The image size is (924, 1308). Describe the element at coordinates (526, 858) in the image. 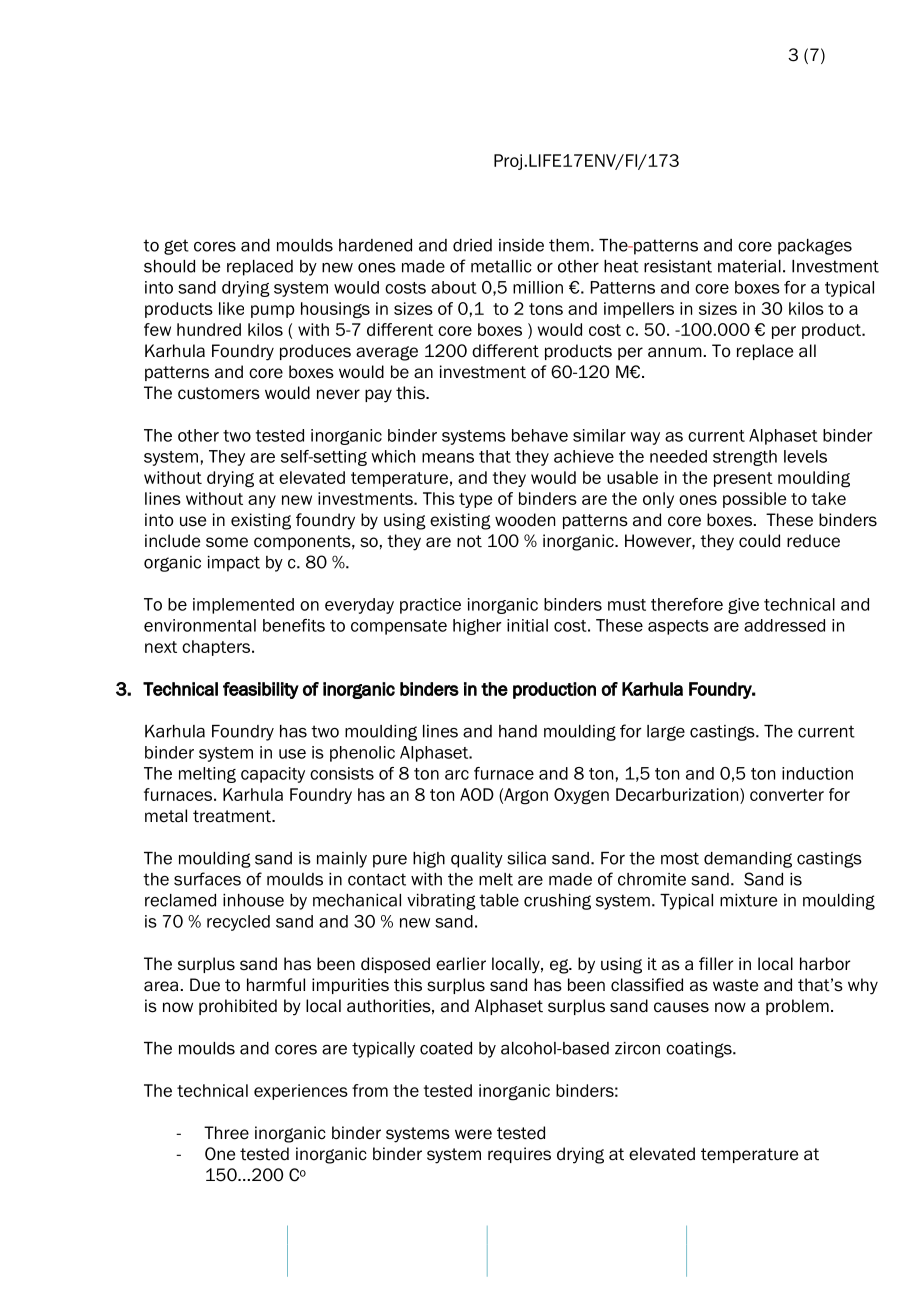

I see `silica` at that location.
